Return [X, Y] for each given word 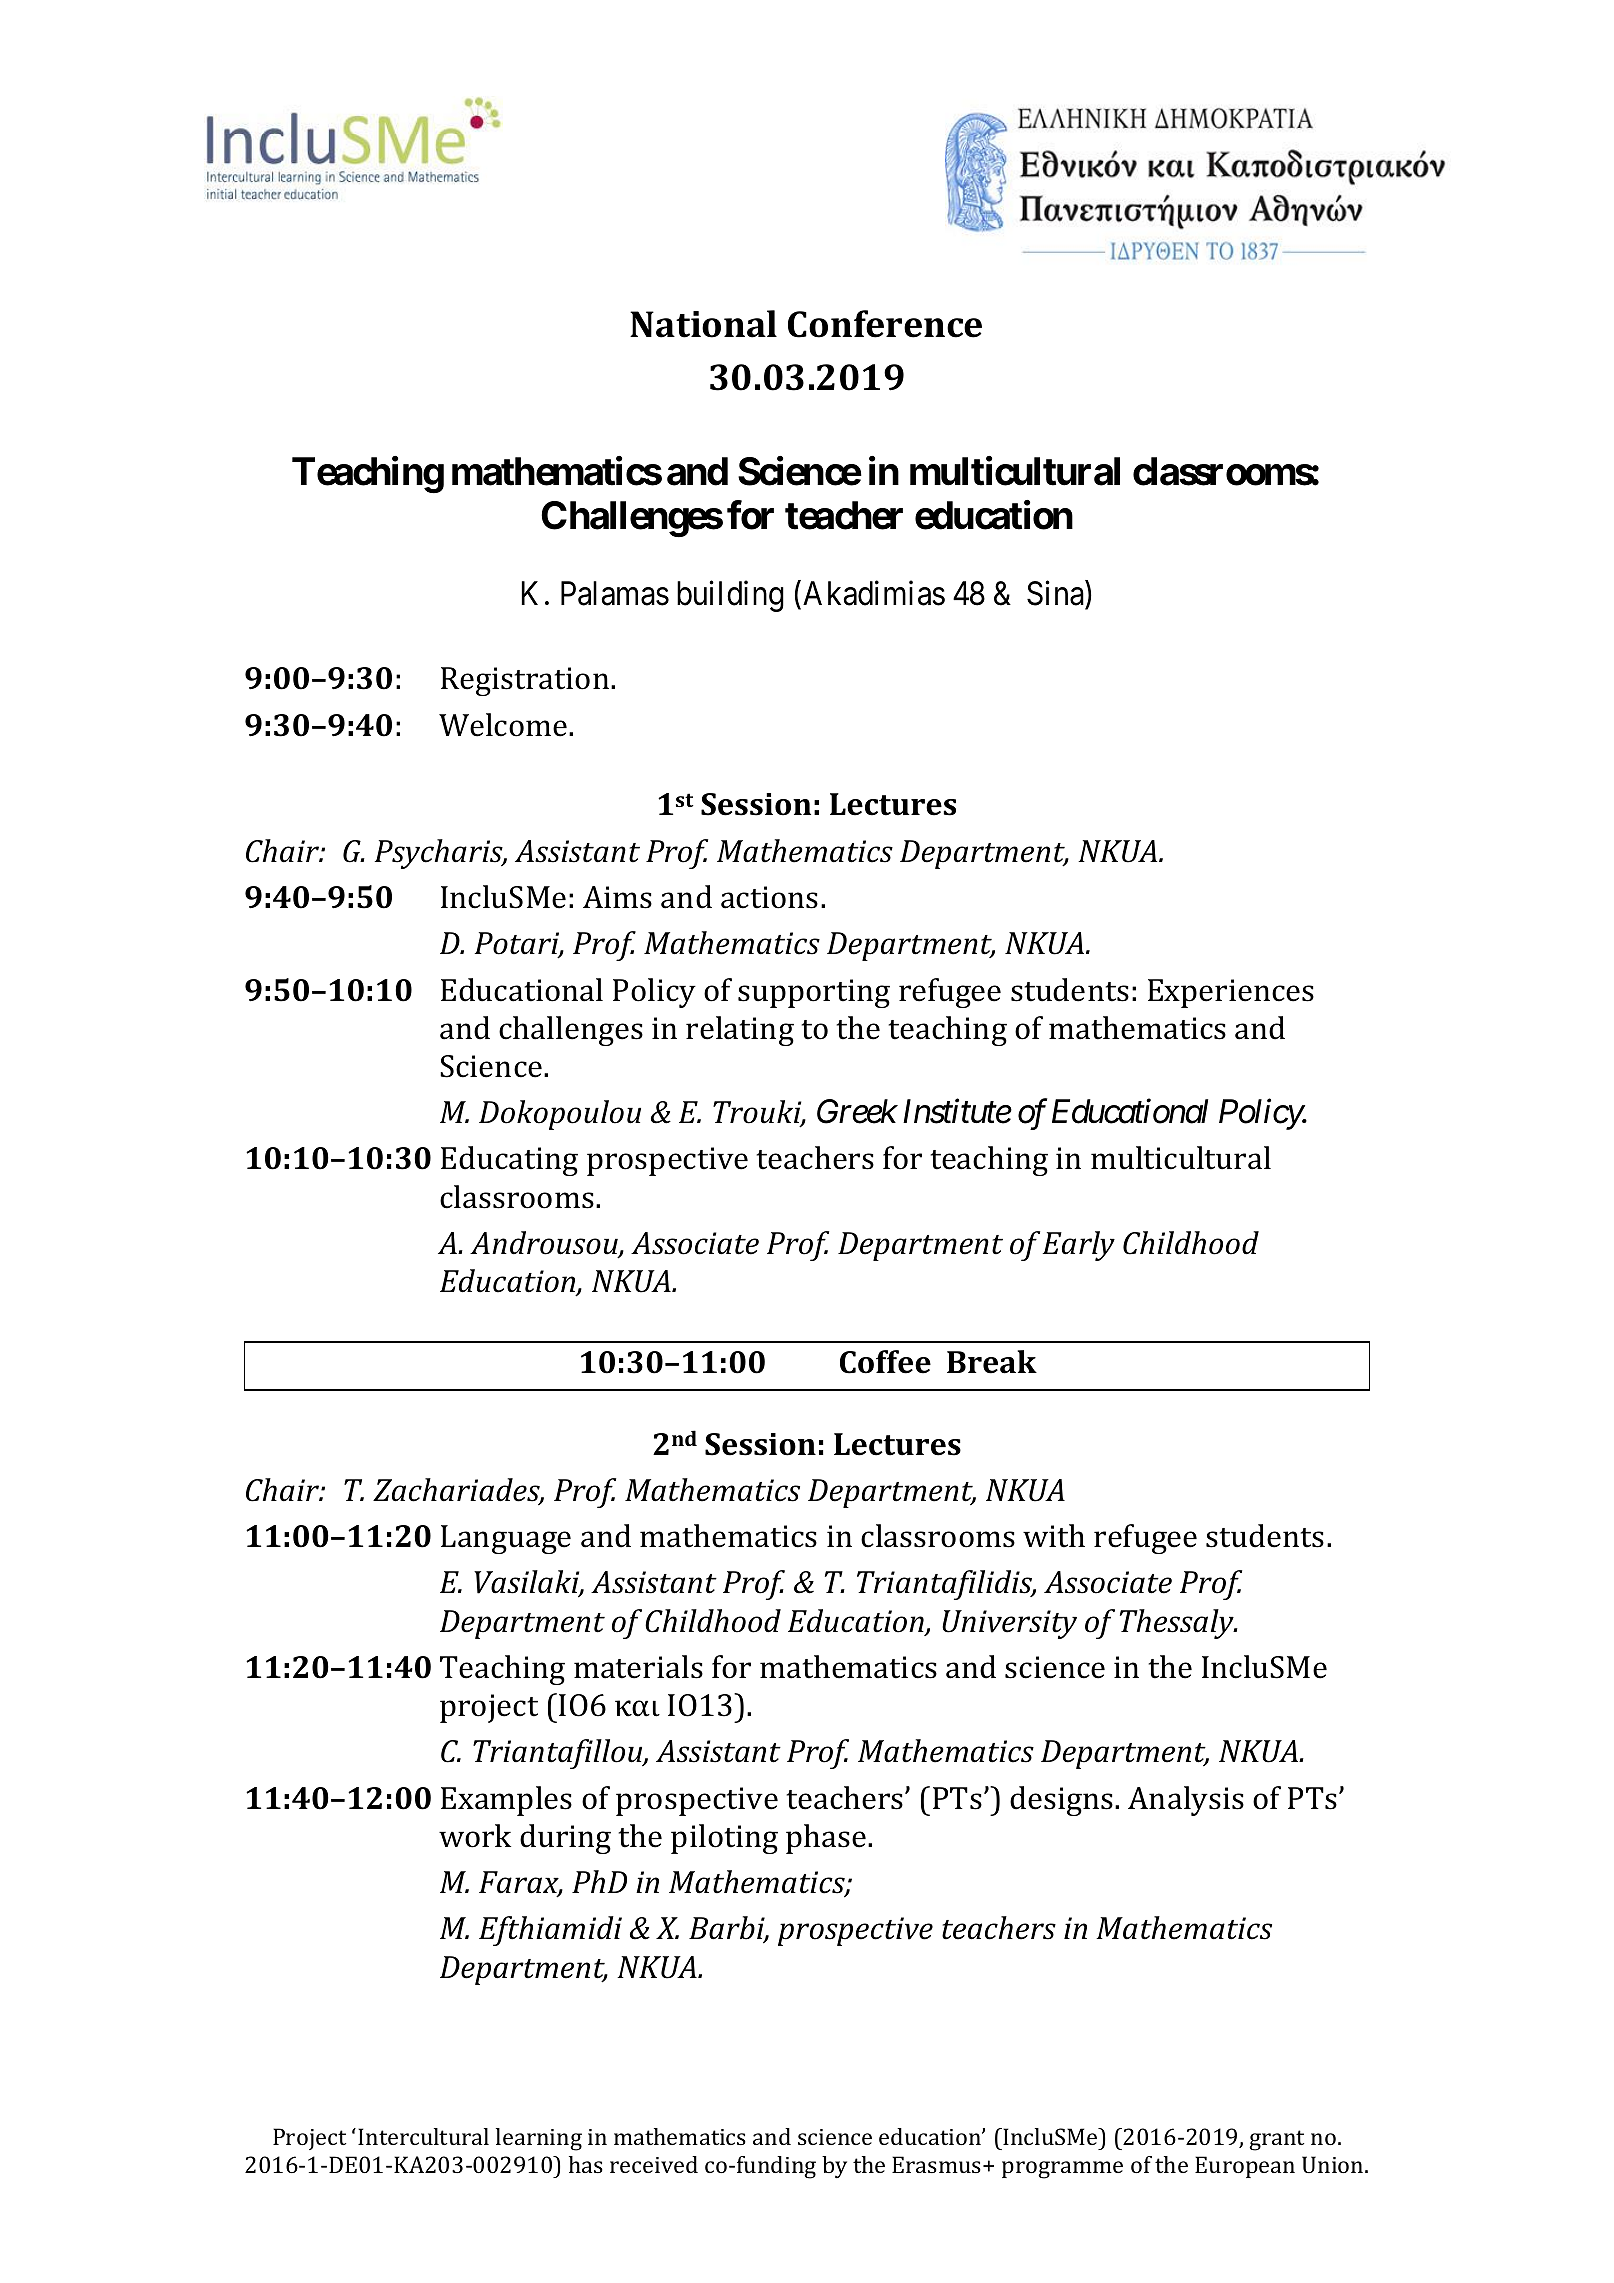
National [703, 324]
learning [539, 2139]
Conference [885, 324]
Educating [509, 1161]
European [1245, 2167]
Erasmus [938, 2164]
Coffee [885, 1362]
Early [1078, 1246]
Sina [1056, 593]
